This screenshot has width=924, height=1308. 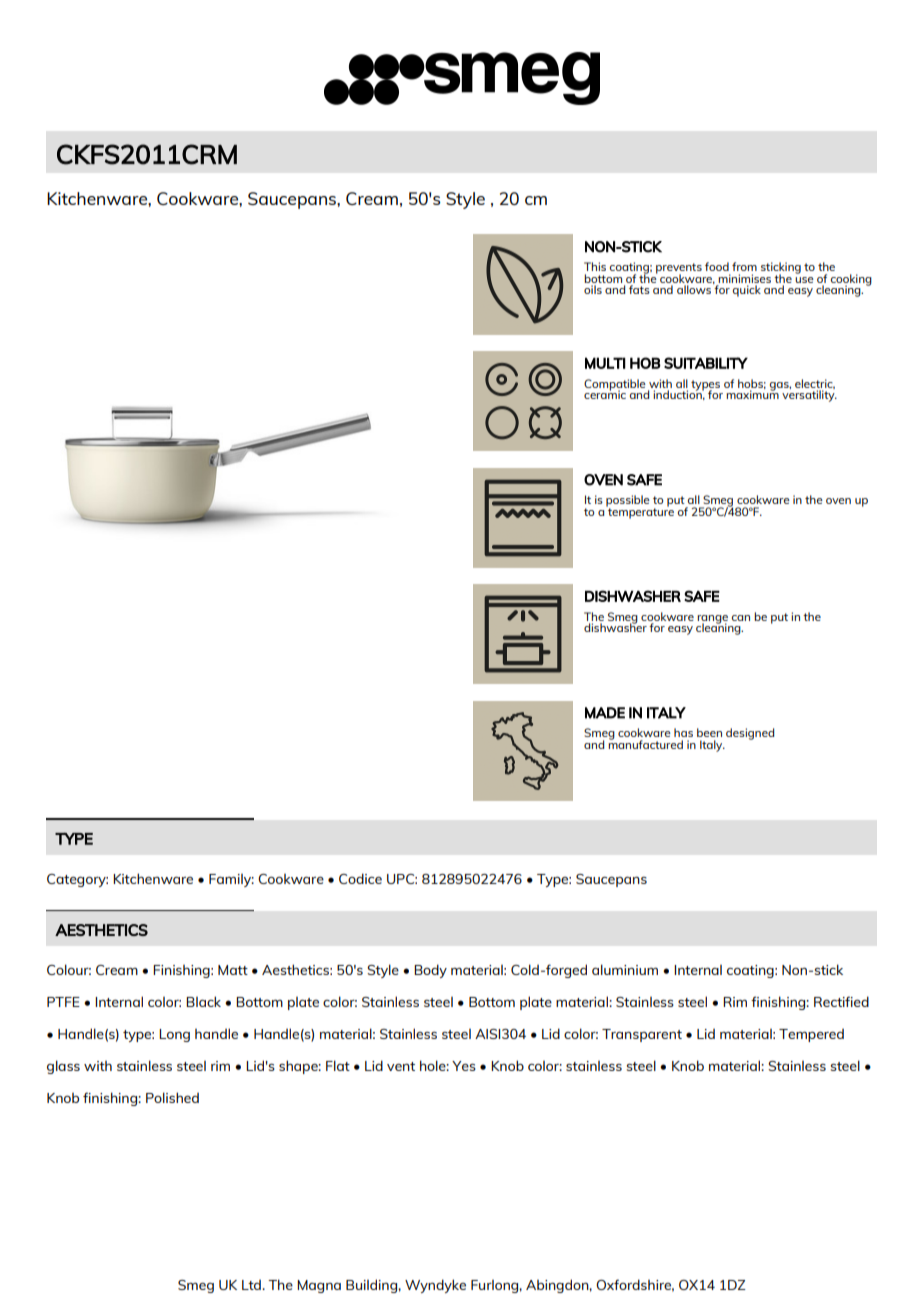 I want to click on designed, so click(x=750, y=734).
